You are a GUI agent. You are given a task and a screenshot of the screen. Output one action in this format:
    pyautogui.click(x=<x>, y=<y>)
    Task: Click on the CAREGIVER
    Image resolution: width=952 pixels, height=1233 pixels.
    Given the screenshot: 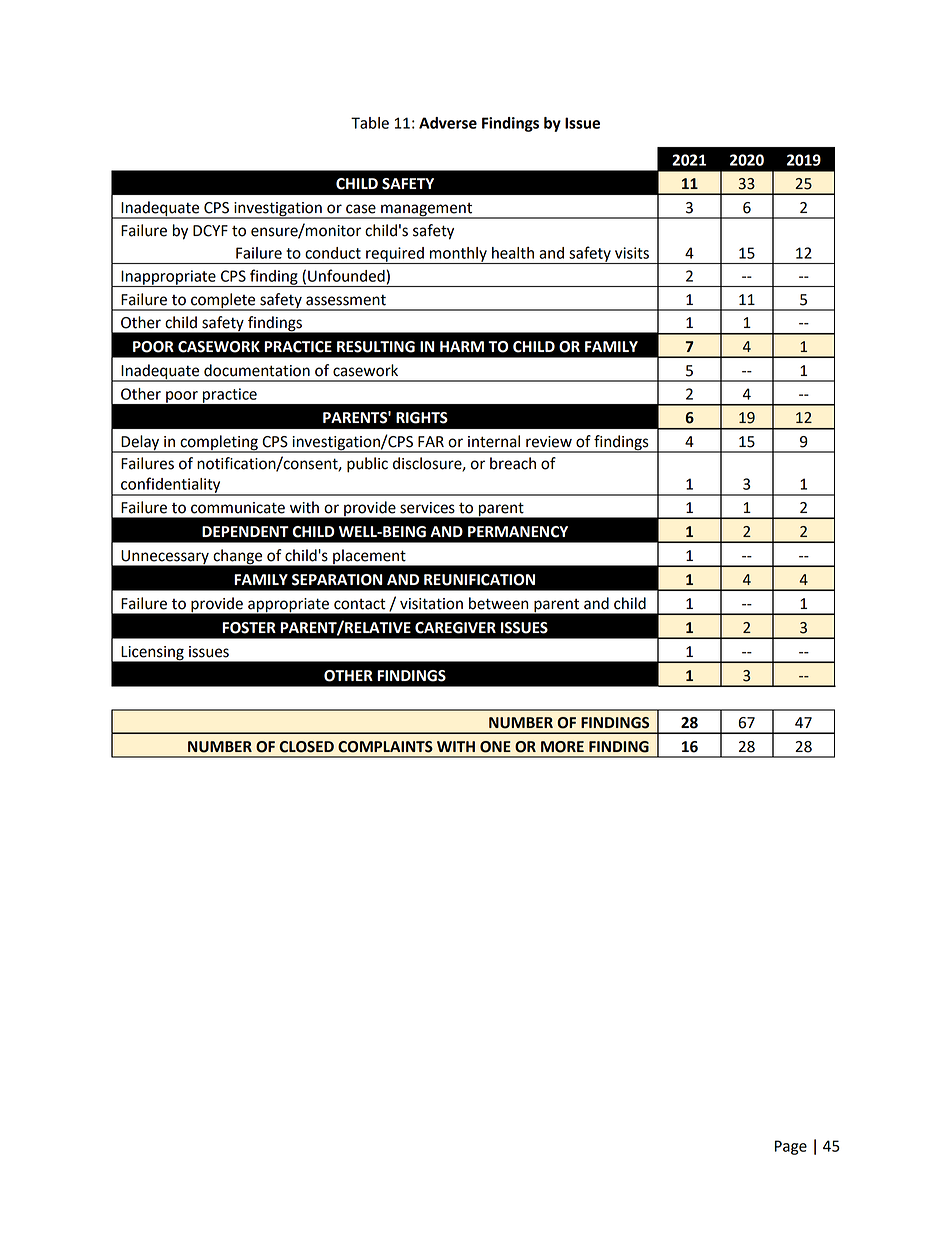 What is the action you would take?
    pyautogui.click(x=455, y=628)
